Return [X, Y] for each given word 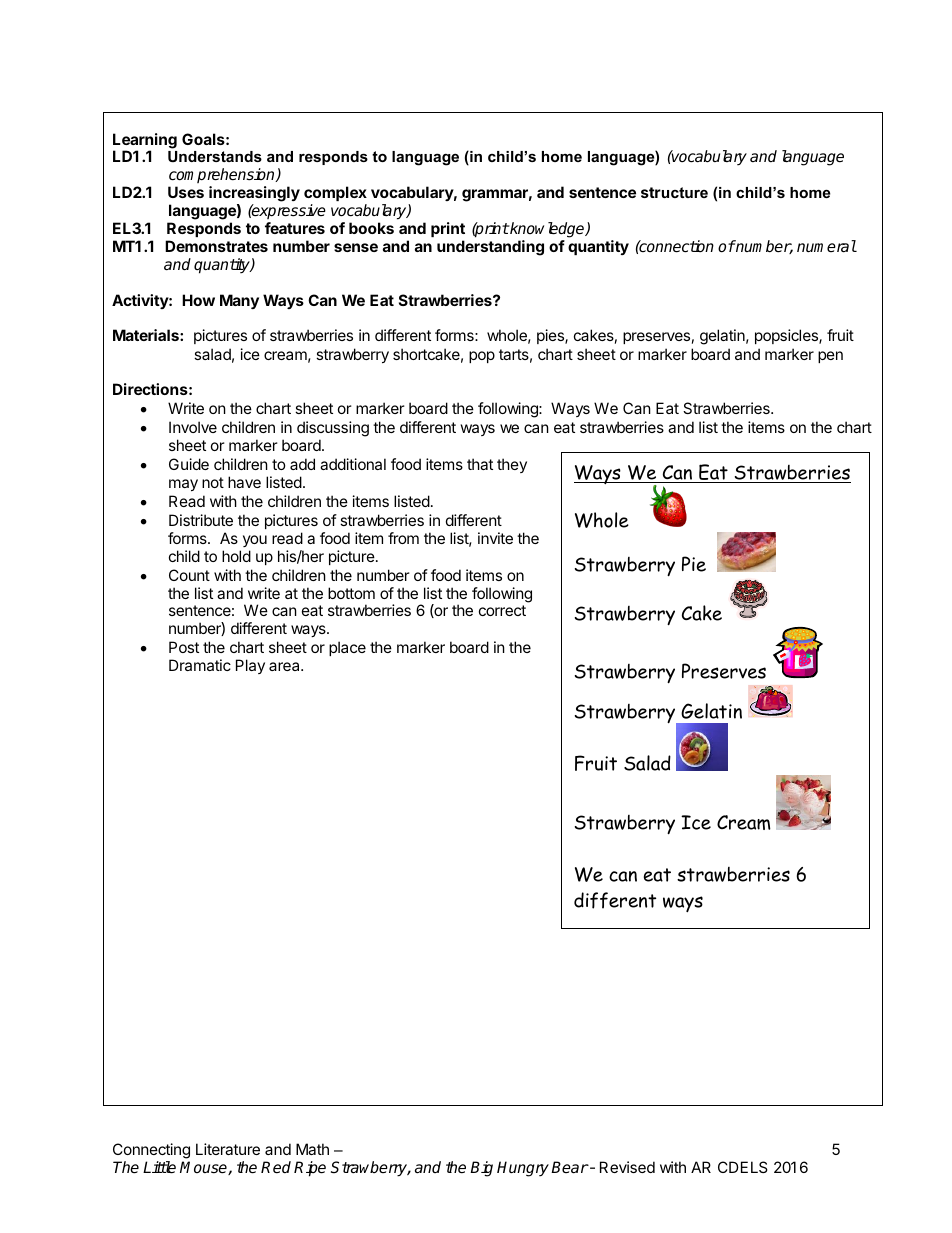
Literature [228, 1149]
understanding [490, 248]
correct [502, 610]
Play [250, 666]
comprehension [222, 177]
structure [674, 192]
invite [495, 538]
